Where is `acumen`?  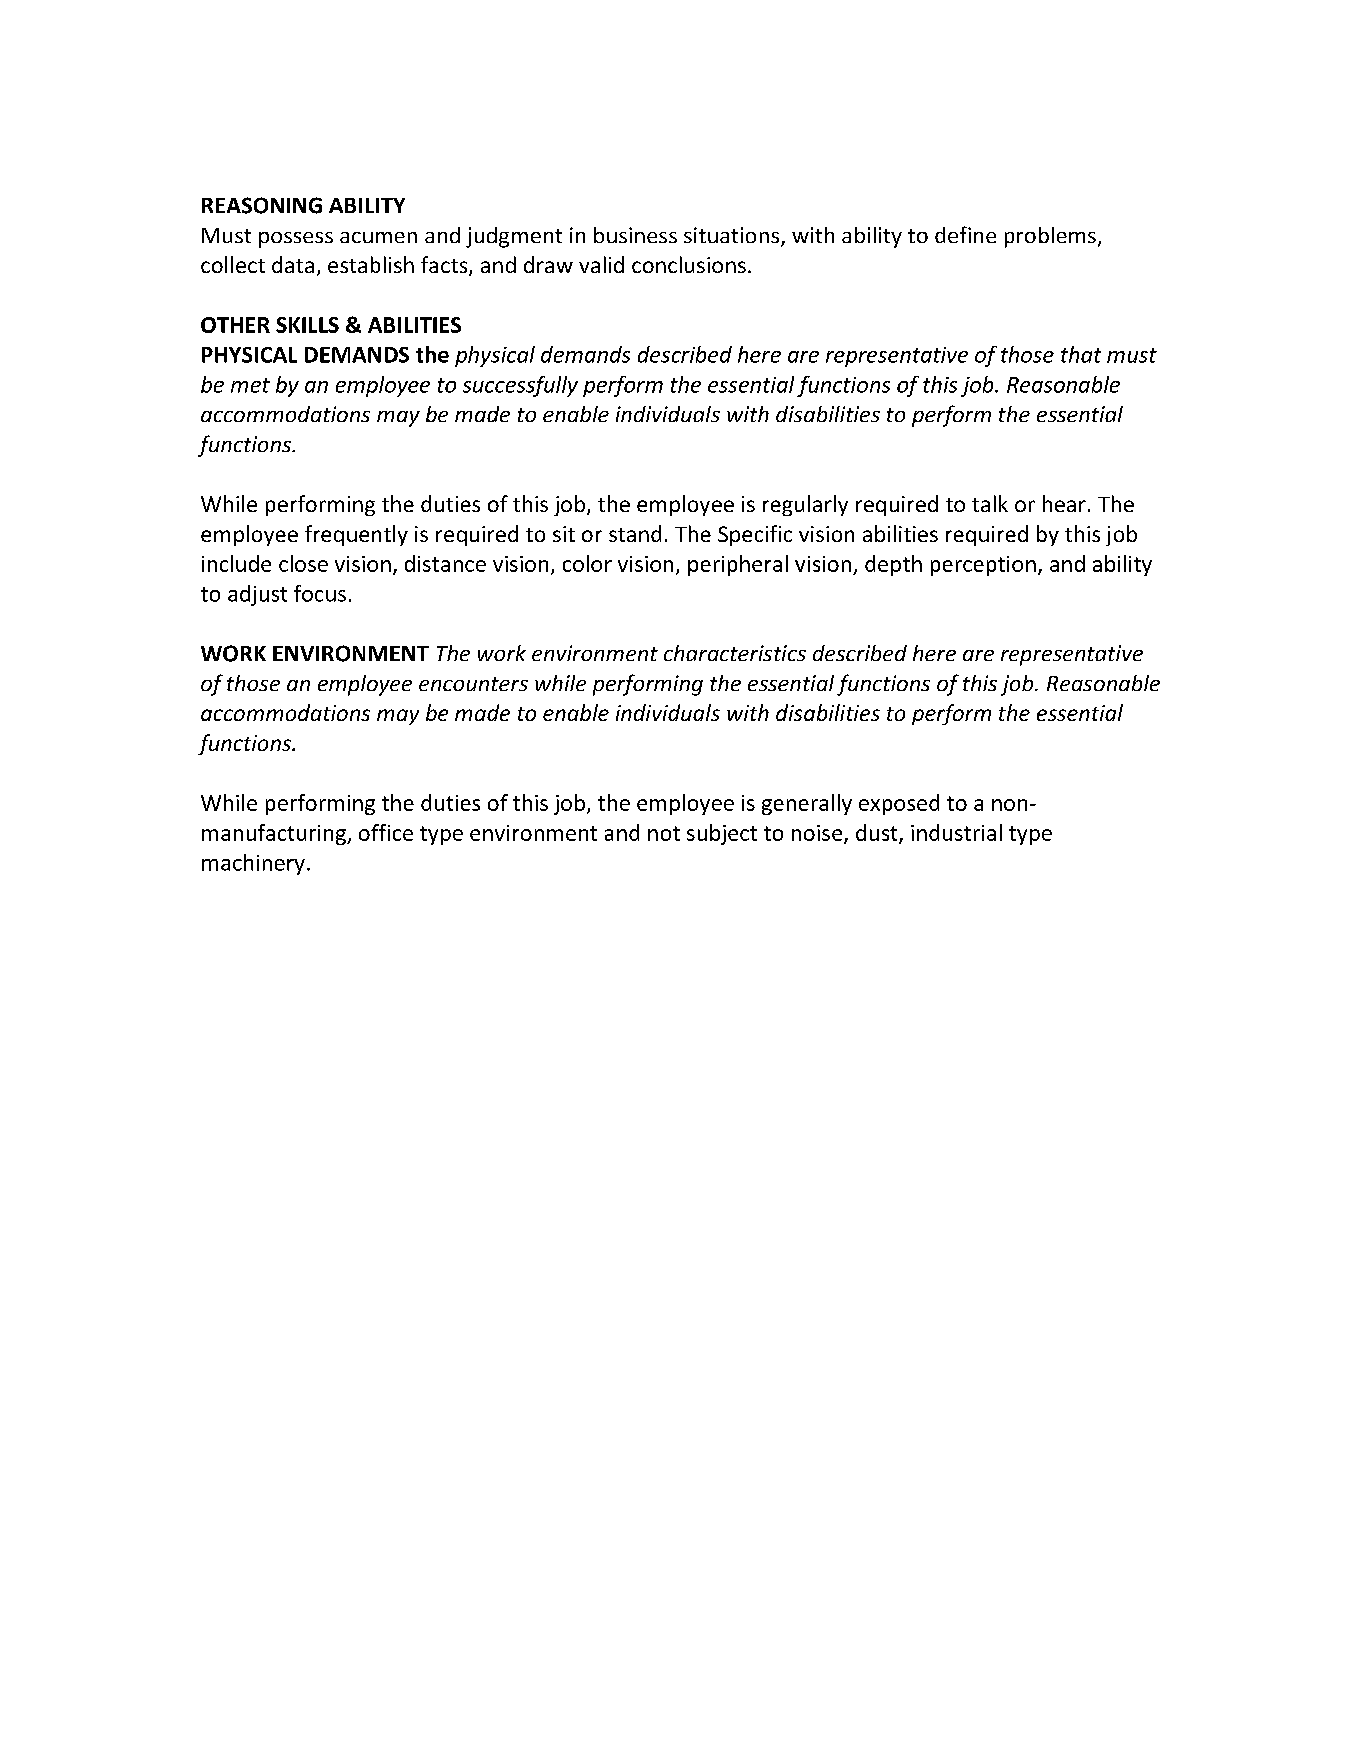 acumen is located at coordinates (378, 237).
